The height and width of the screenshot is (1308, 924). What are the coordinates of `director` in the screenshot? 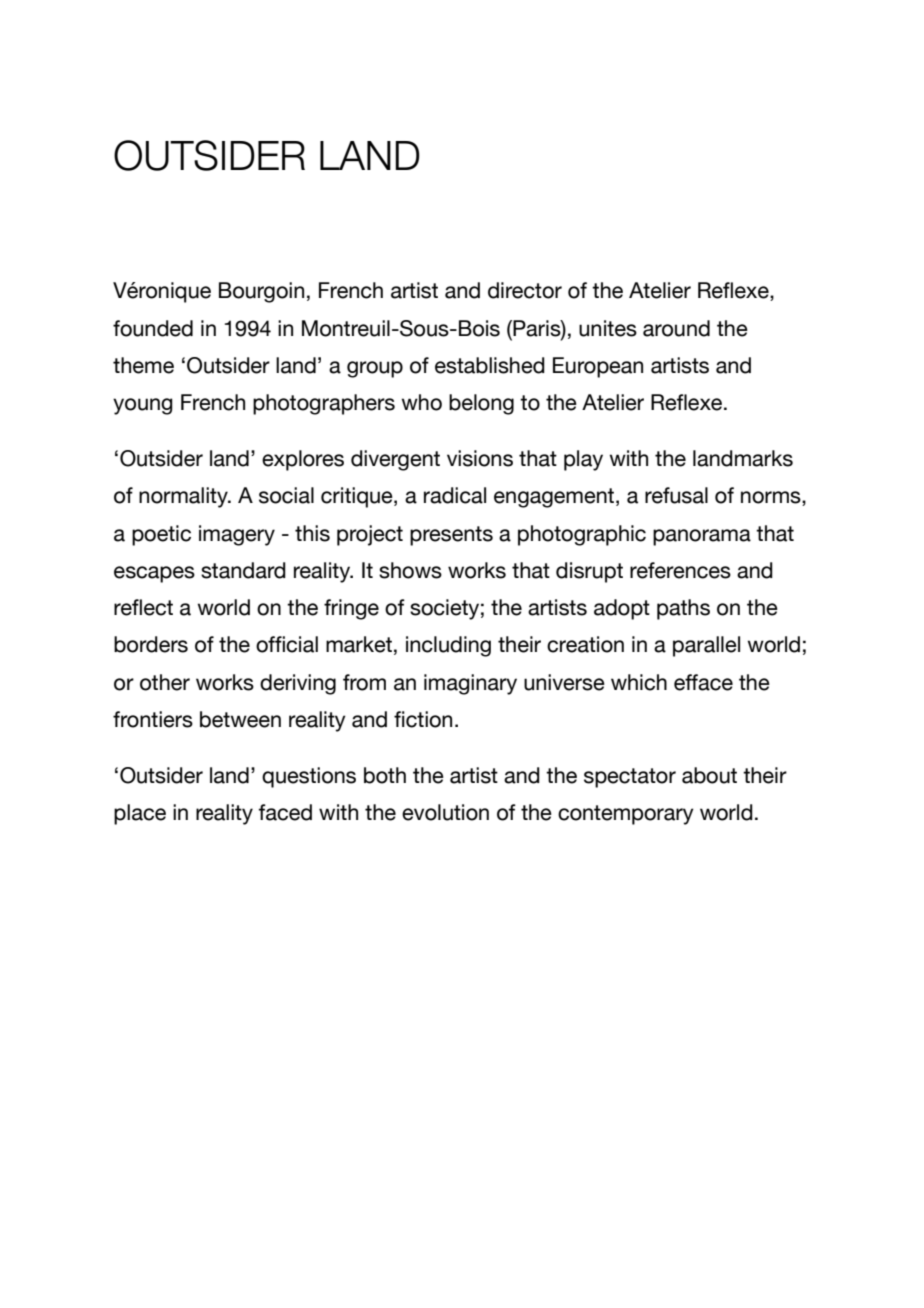 It's located at (525, 290).
